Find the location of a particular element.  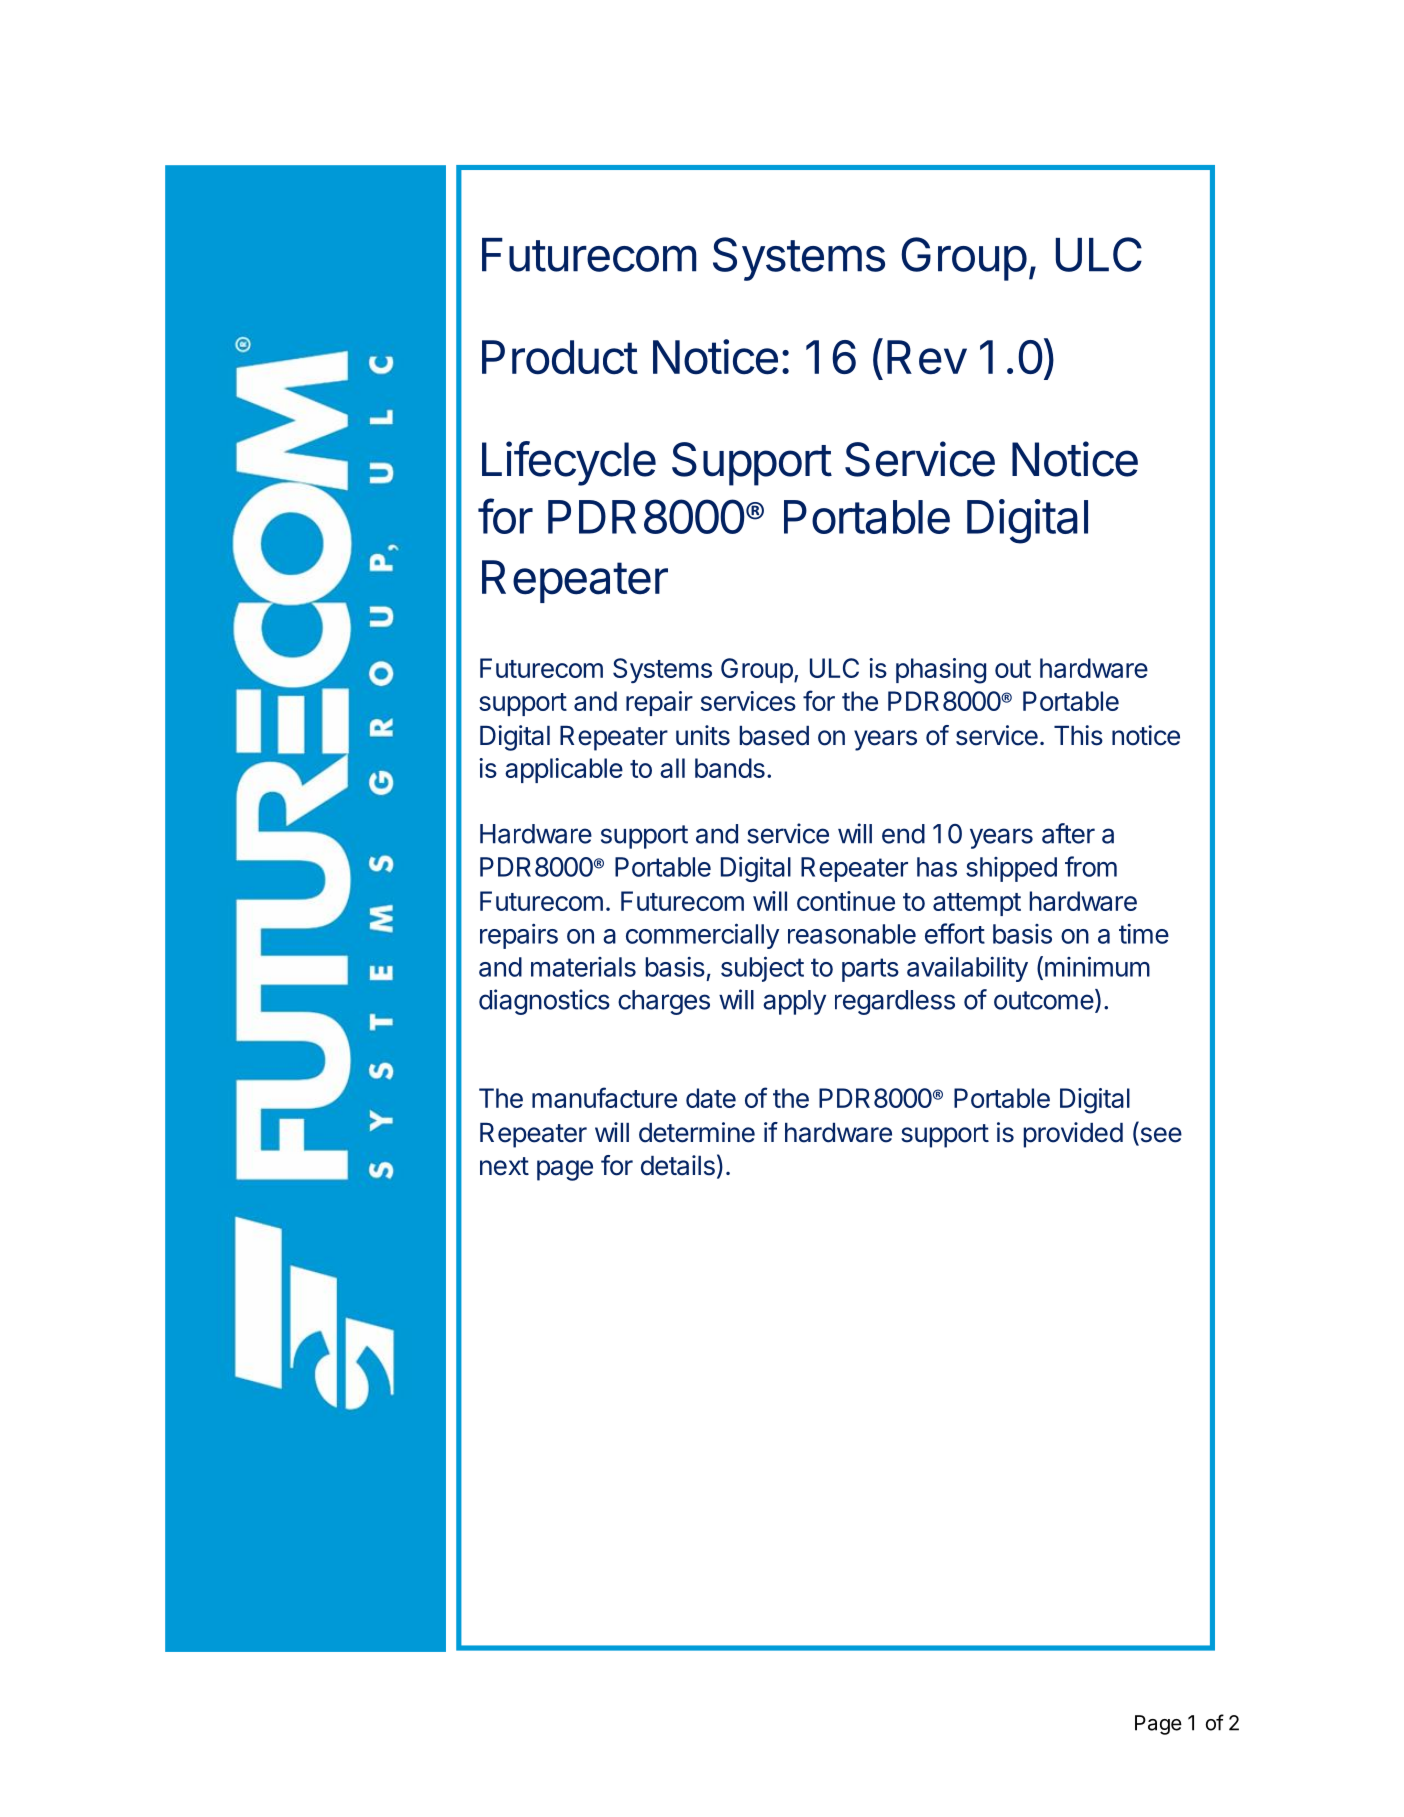

Lifecycle is located at coordinates (569, 463).
